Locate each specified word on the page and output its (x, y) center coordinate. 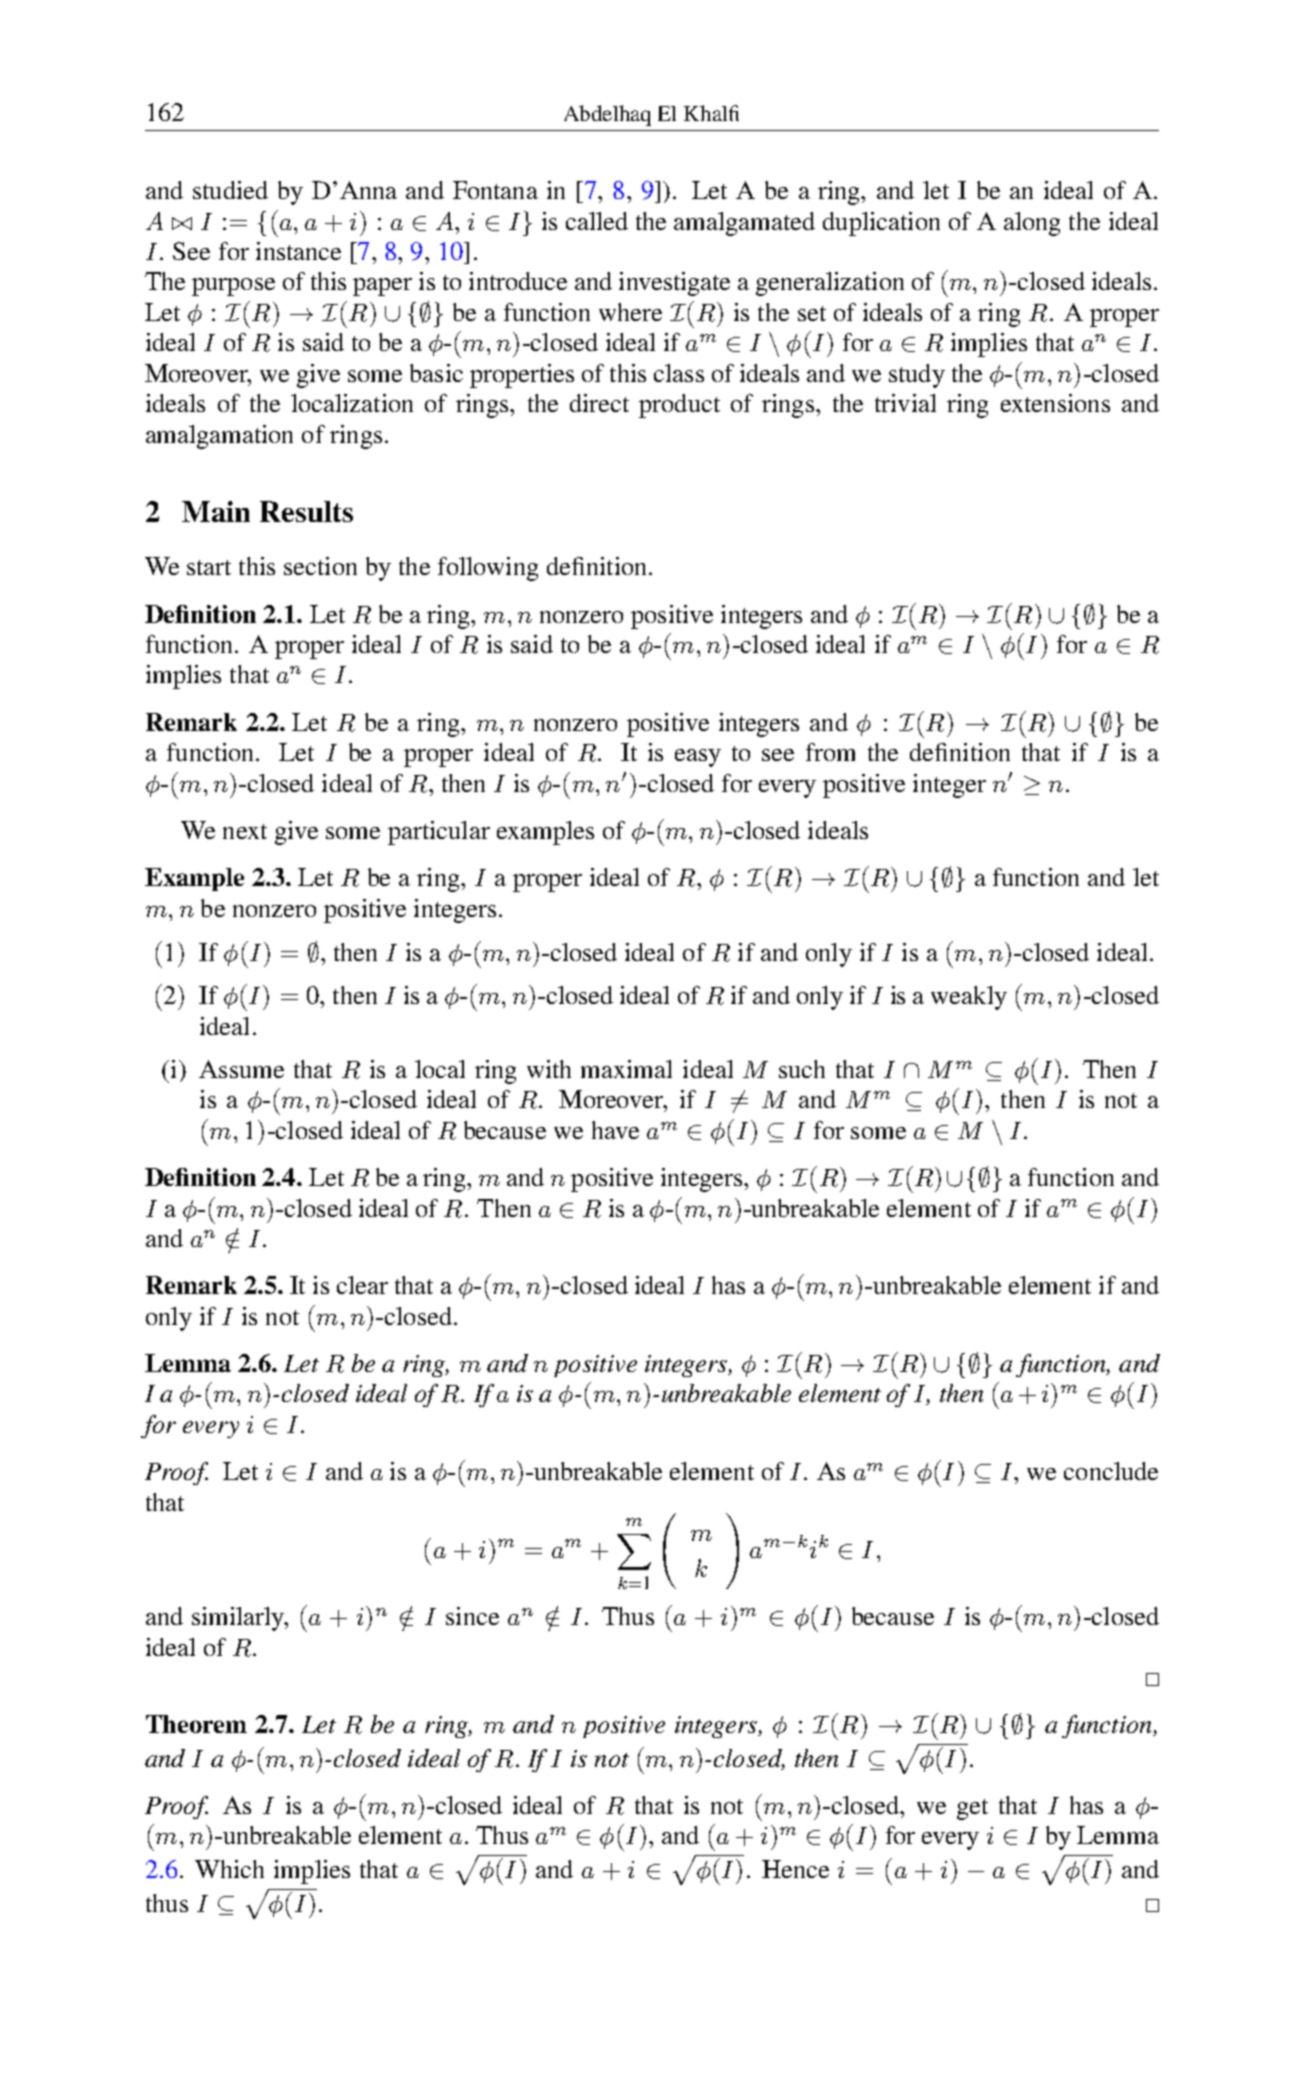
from (830, 752)
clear (362, 1285)
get (972, 1809)
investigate (674, 284)
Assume (241, 1069)
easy (698, 758)
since (472, 1616)
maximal (626, 1069)
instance (298, 251)
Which (229, 1869)
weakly (969, 998)
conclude (1111, 1471)
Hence (795, 1869)
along (1032, 224)
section (320, 566)
